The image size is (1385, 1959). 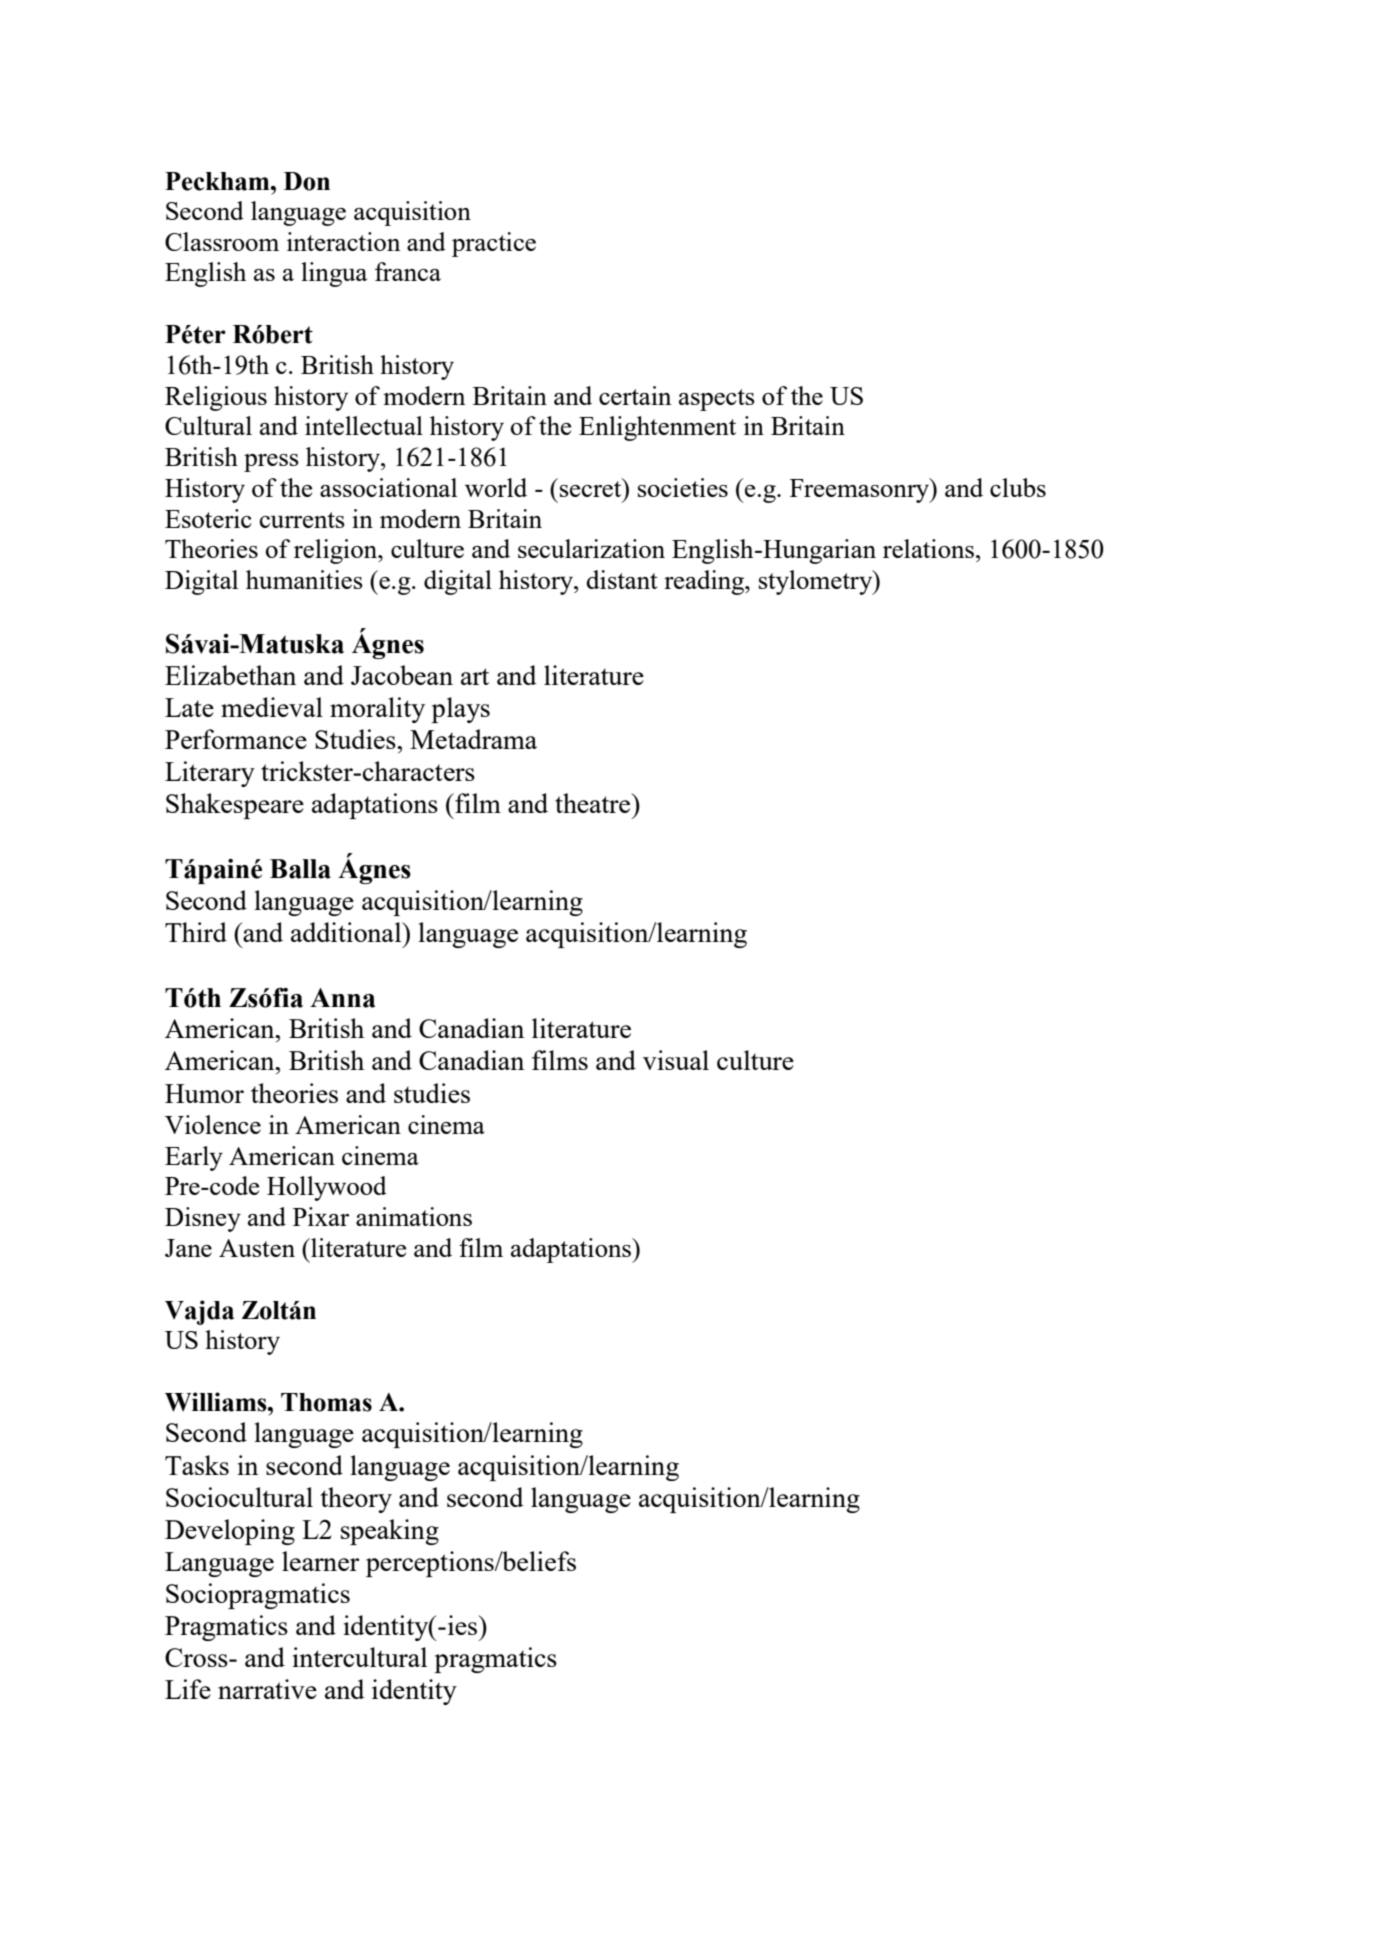 What do you see at coordinates (267, 1689) in the screenshot?
I see `narrative` at bounding box center [267, 1689].
